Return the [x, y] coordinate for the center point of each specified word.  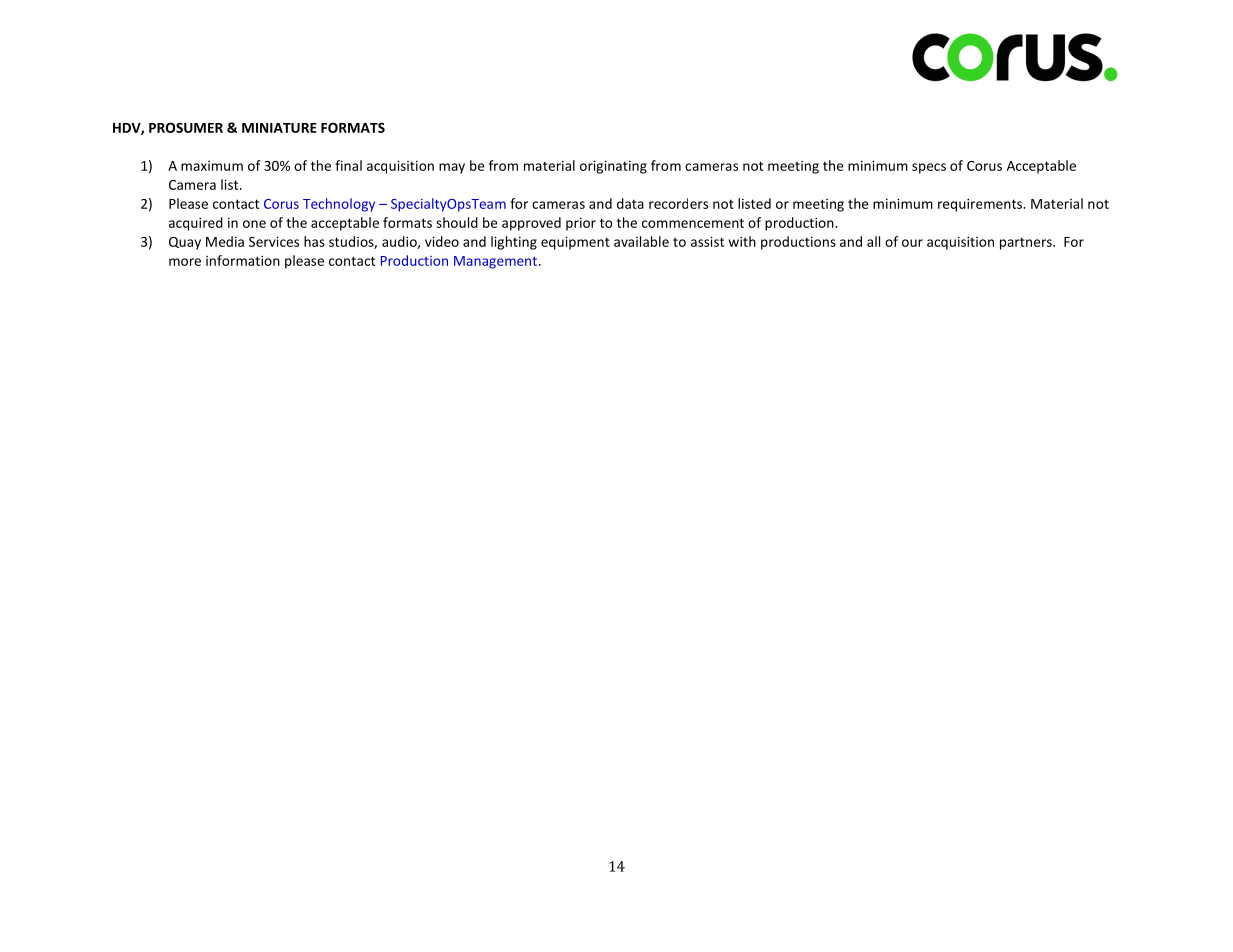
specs [929, 168]
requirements [981, 205]
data [630, 203]
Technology [339, 205]
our [912, 243]
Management [495, 262]
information [243, 260]
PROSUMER [186, 128]
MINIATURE [279, 128]
